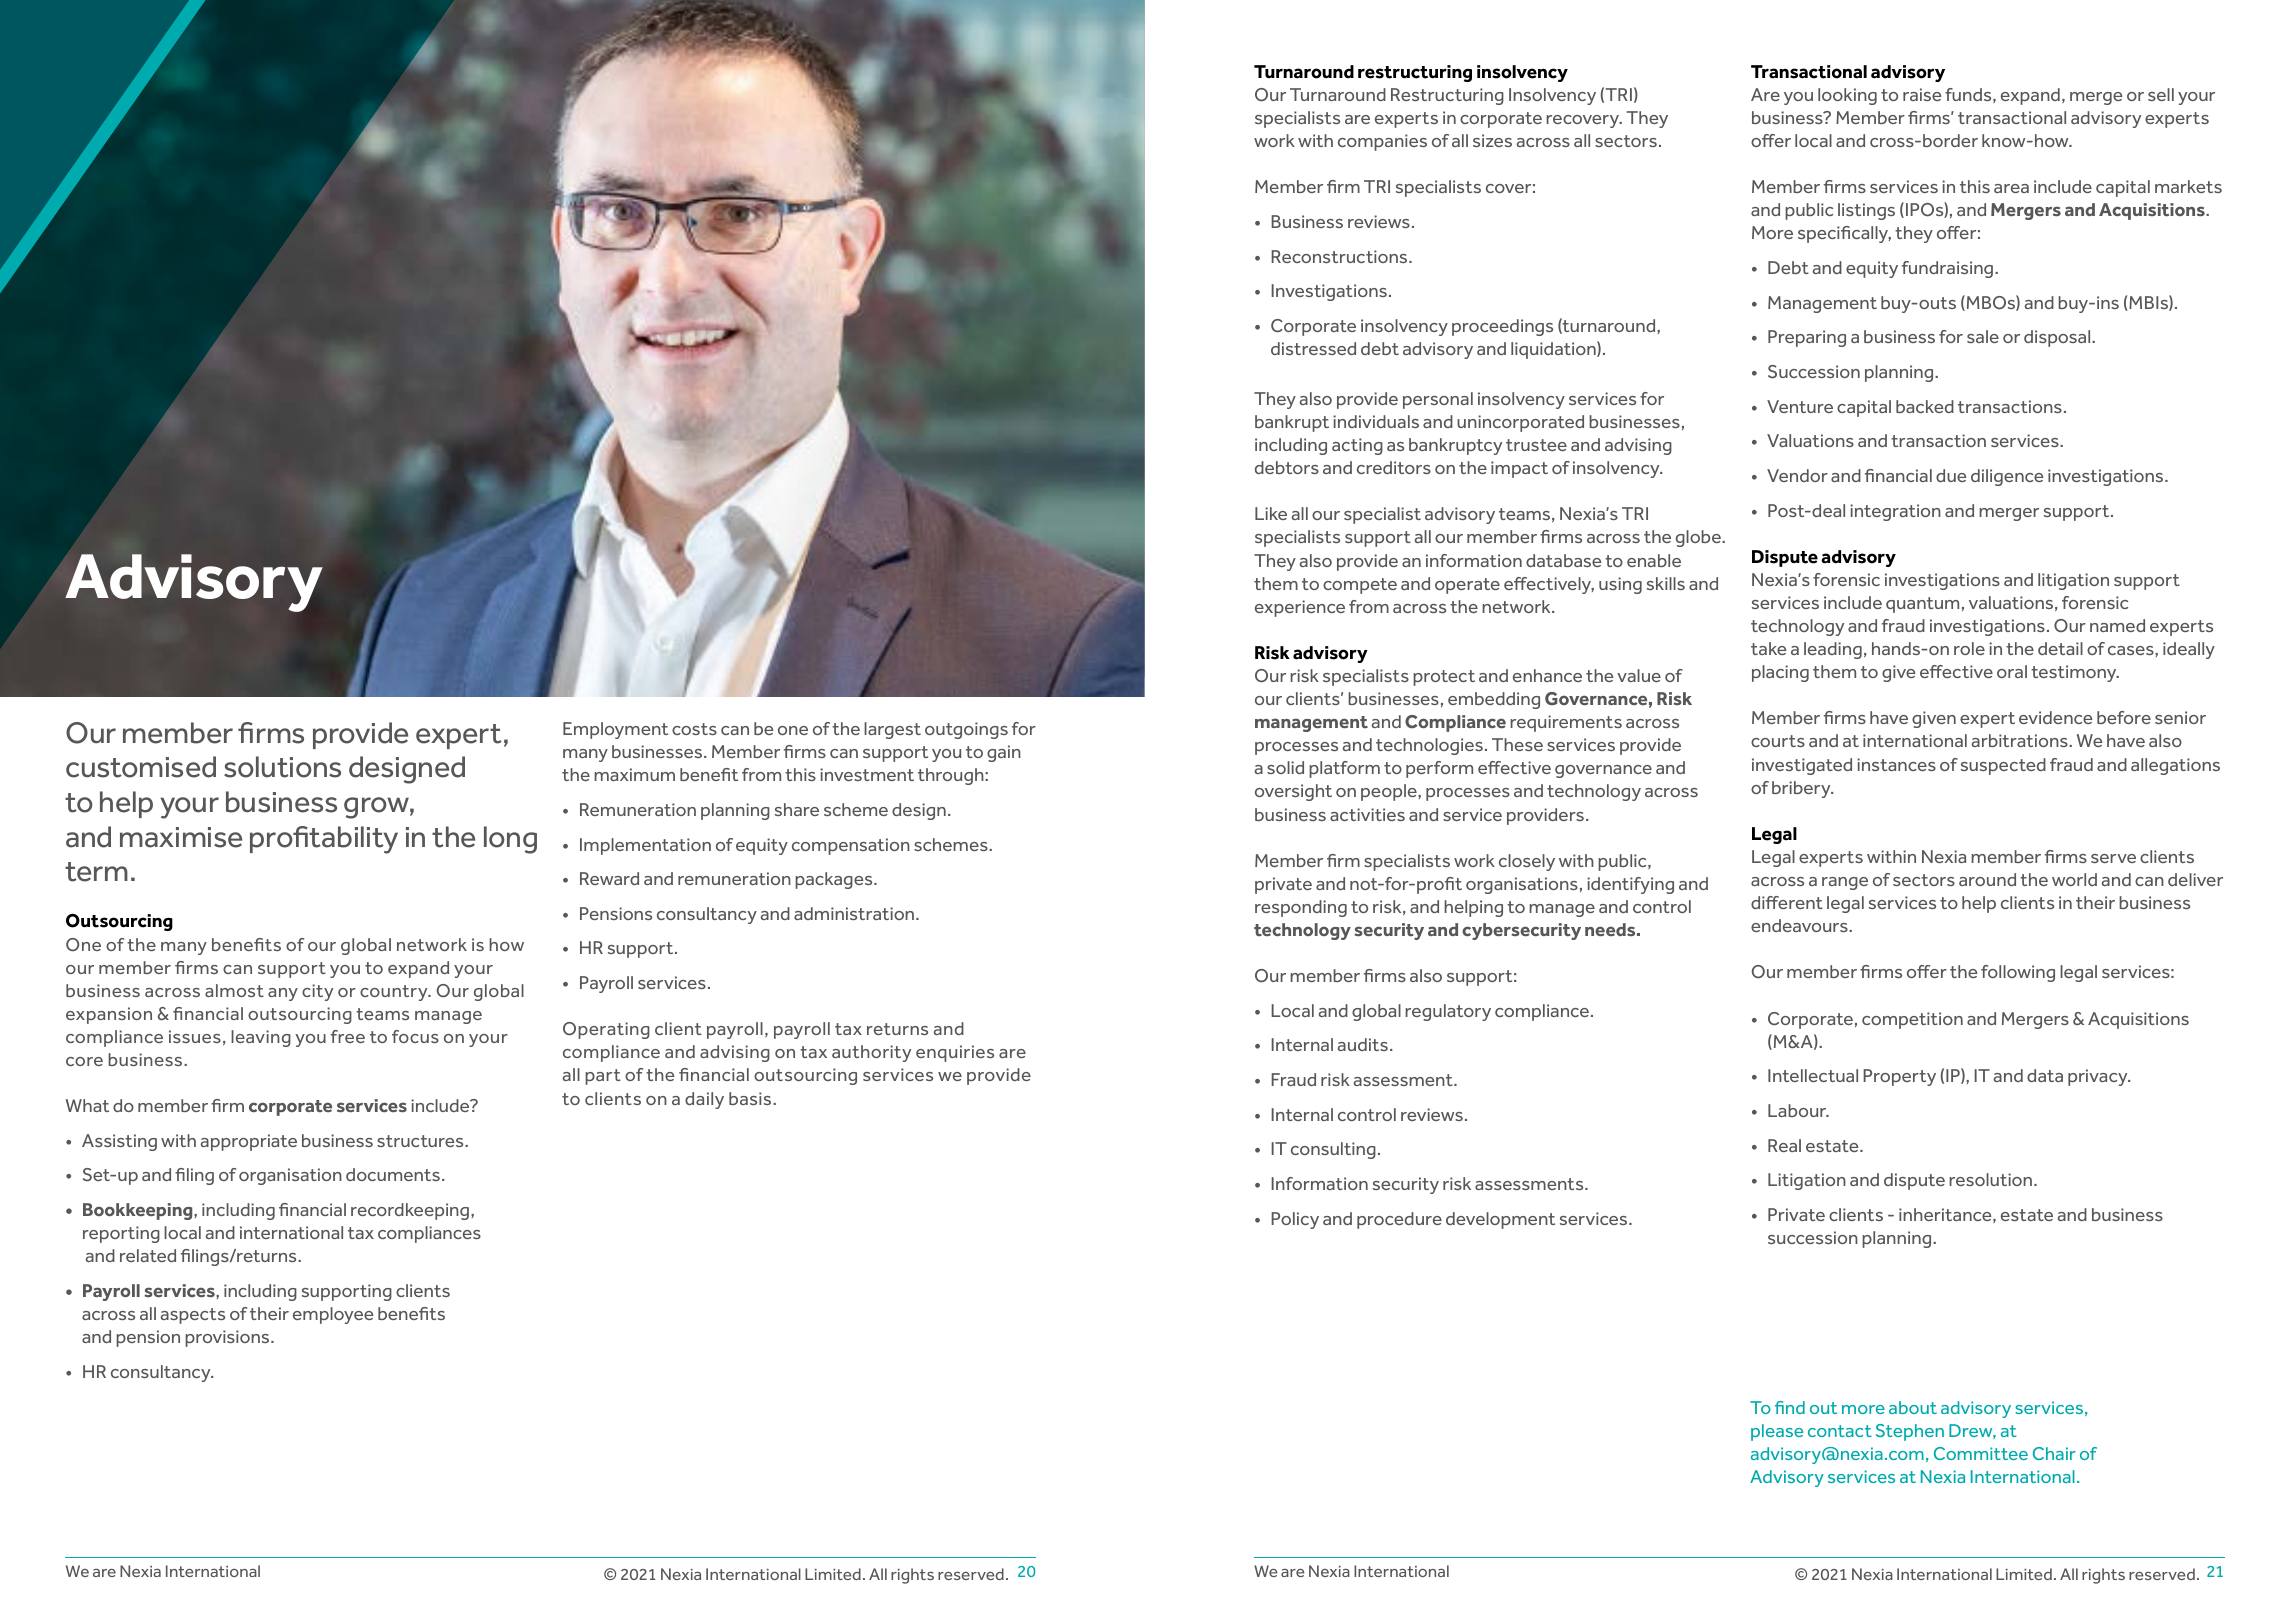 This screenshot has width=2290, height=1620. Describe the element at coordinates (1922, 605) in the screenshot. I see `quantum` at that location.
